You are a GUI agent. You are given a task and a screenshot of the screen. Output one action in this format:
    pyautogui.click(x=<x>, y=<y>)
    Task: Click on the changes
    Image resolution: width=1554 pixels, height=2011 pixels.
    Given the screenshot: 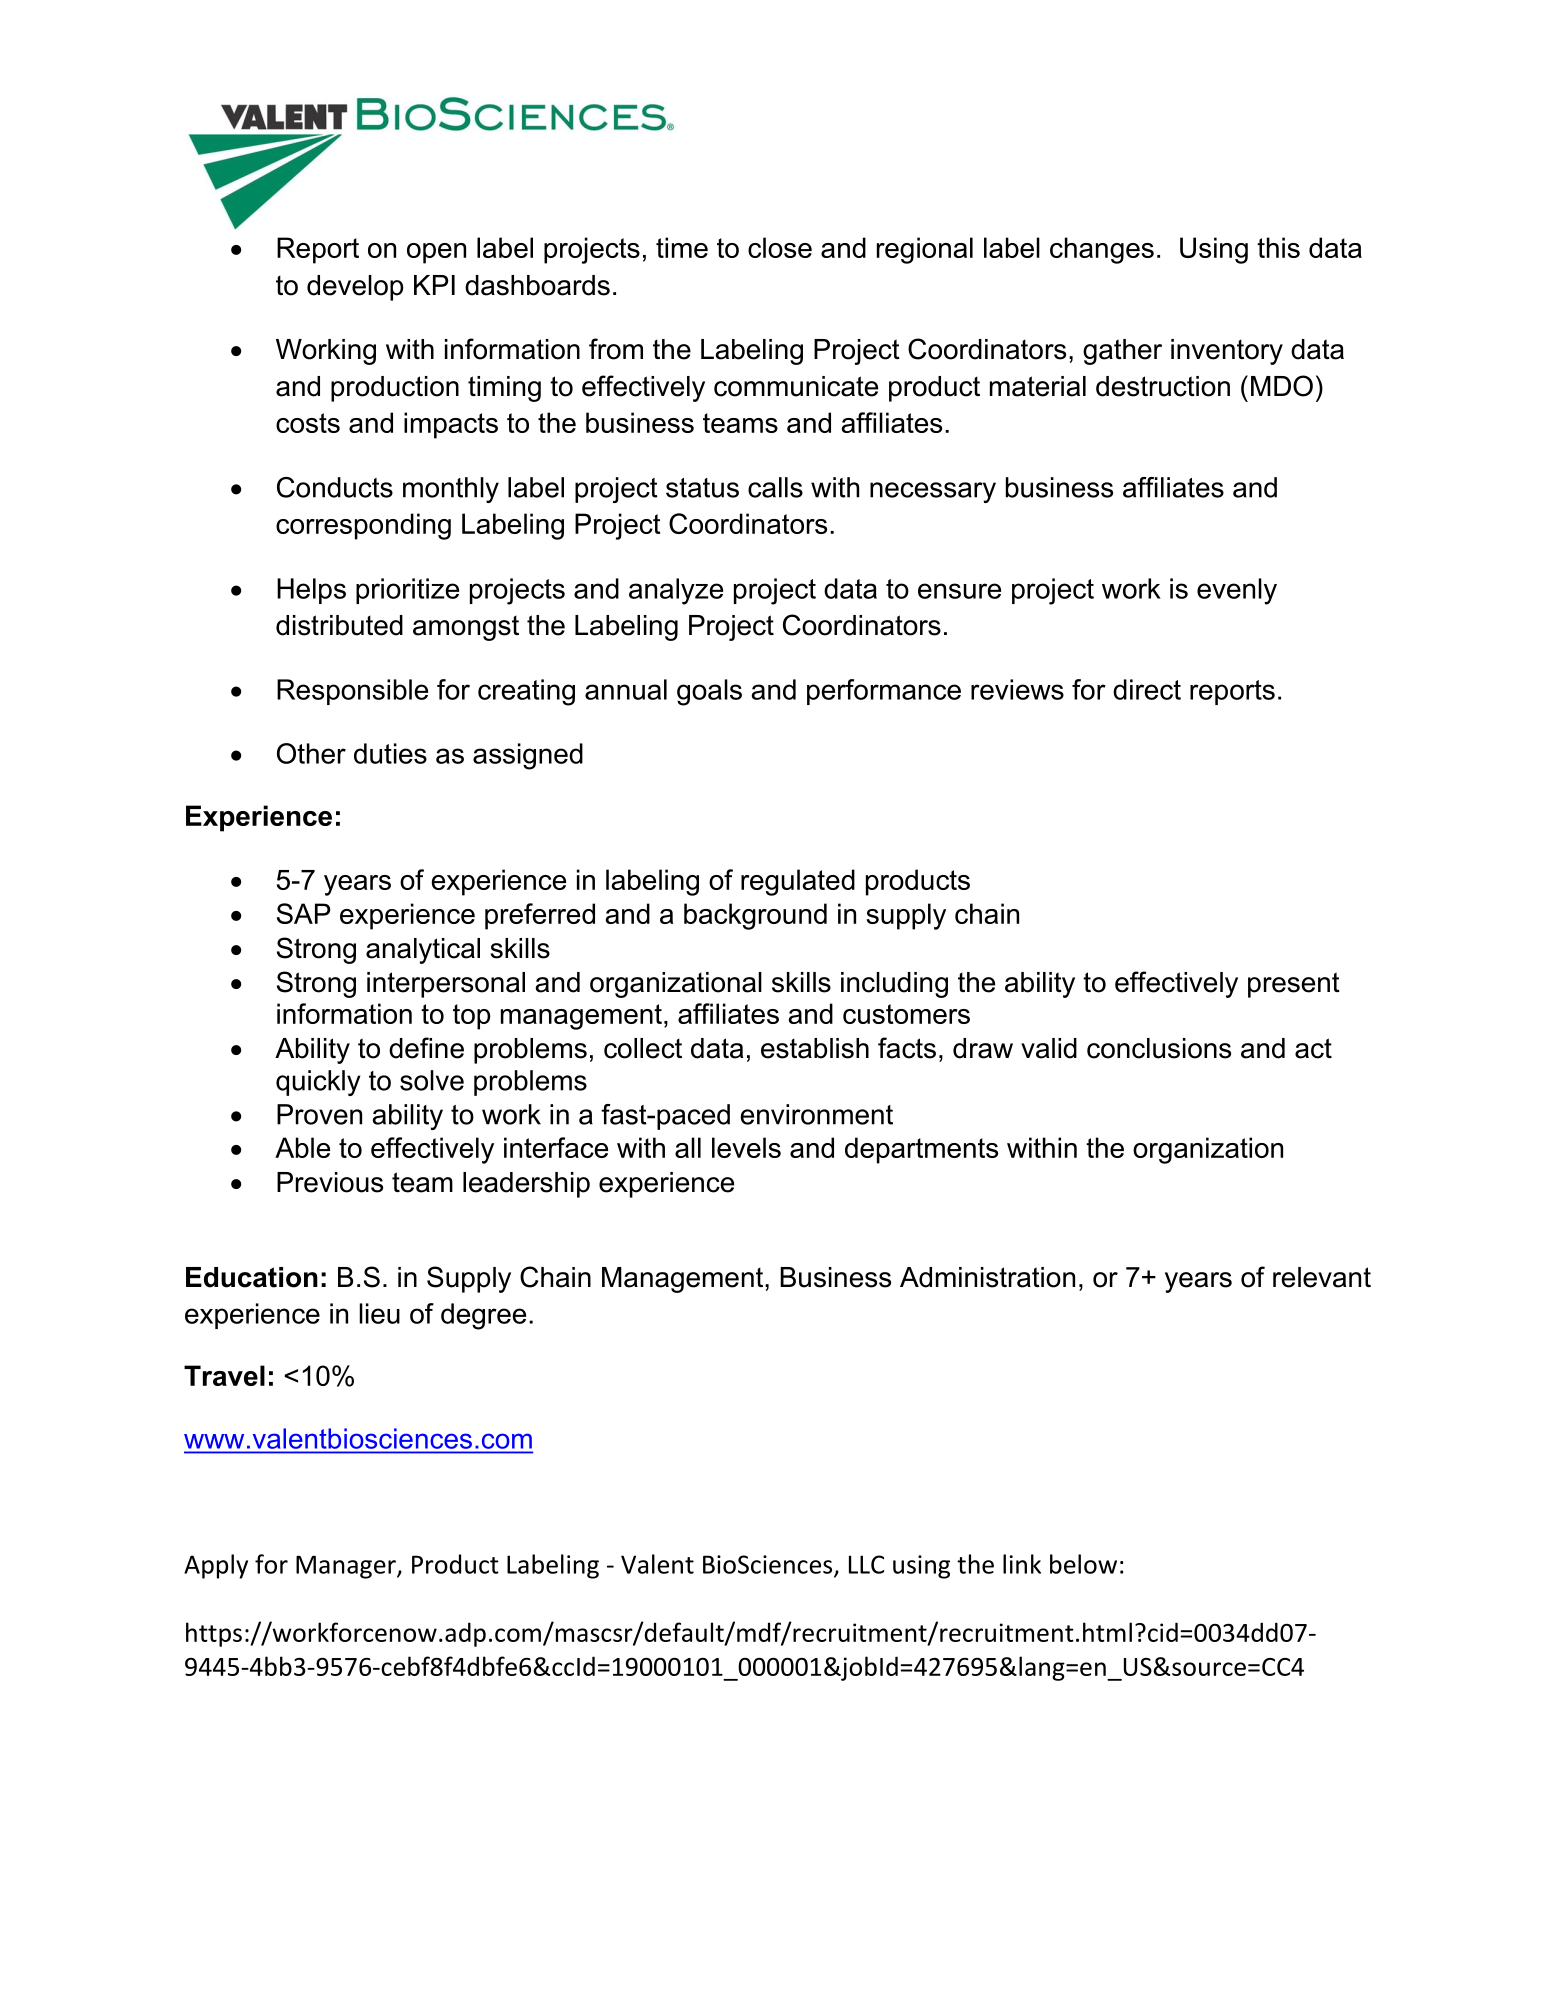 What is the action you would take?
    pyautogui.click(x=1102, y=250)
